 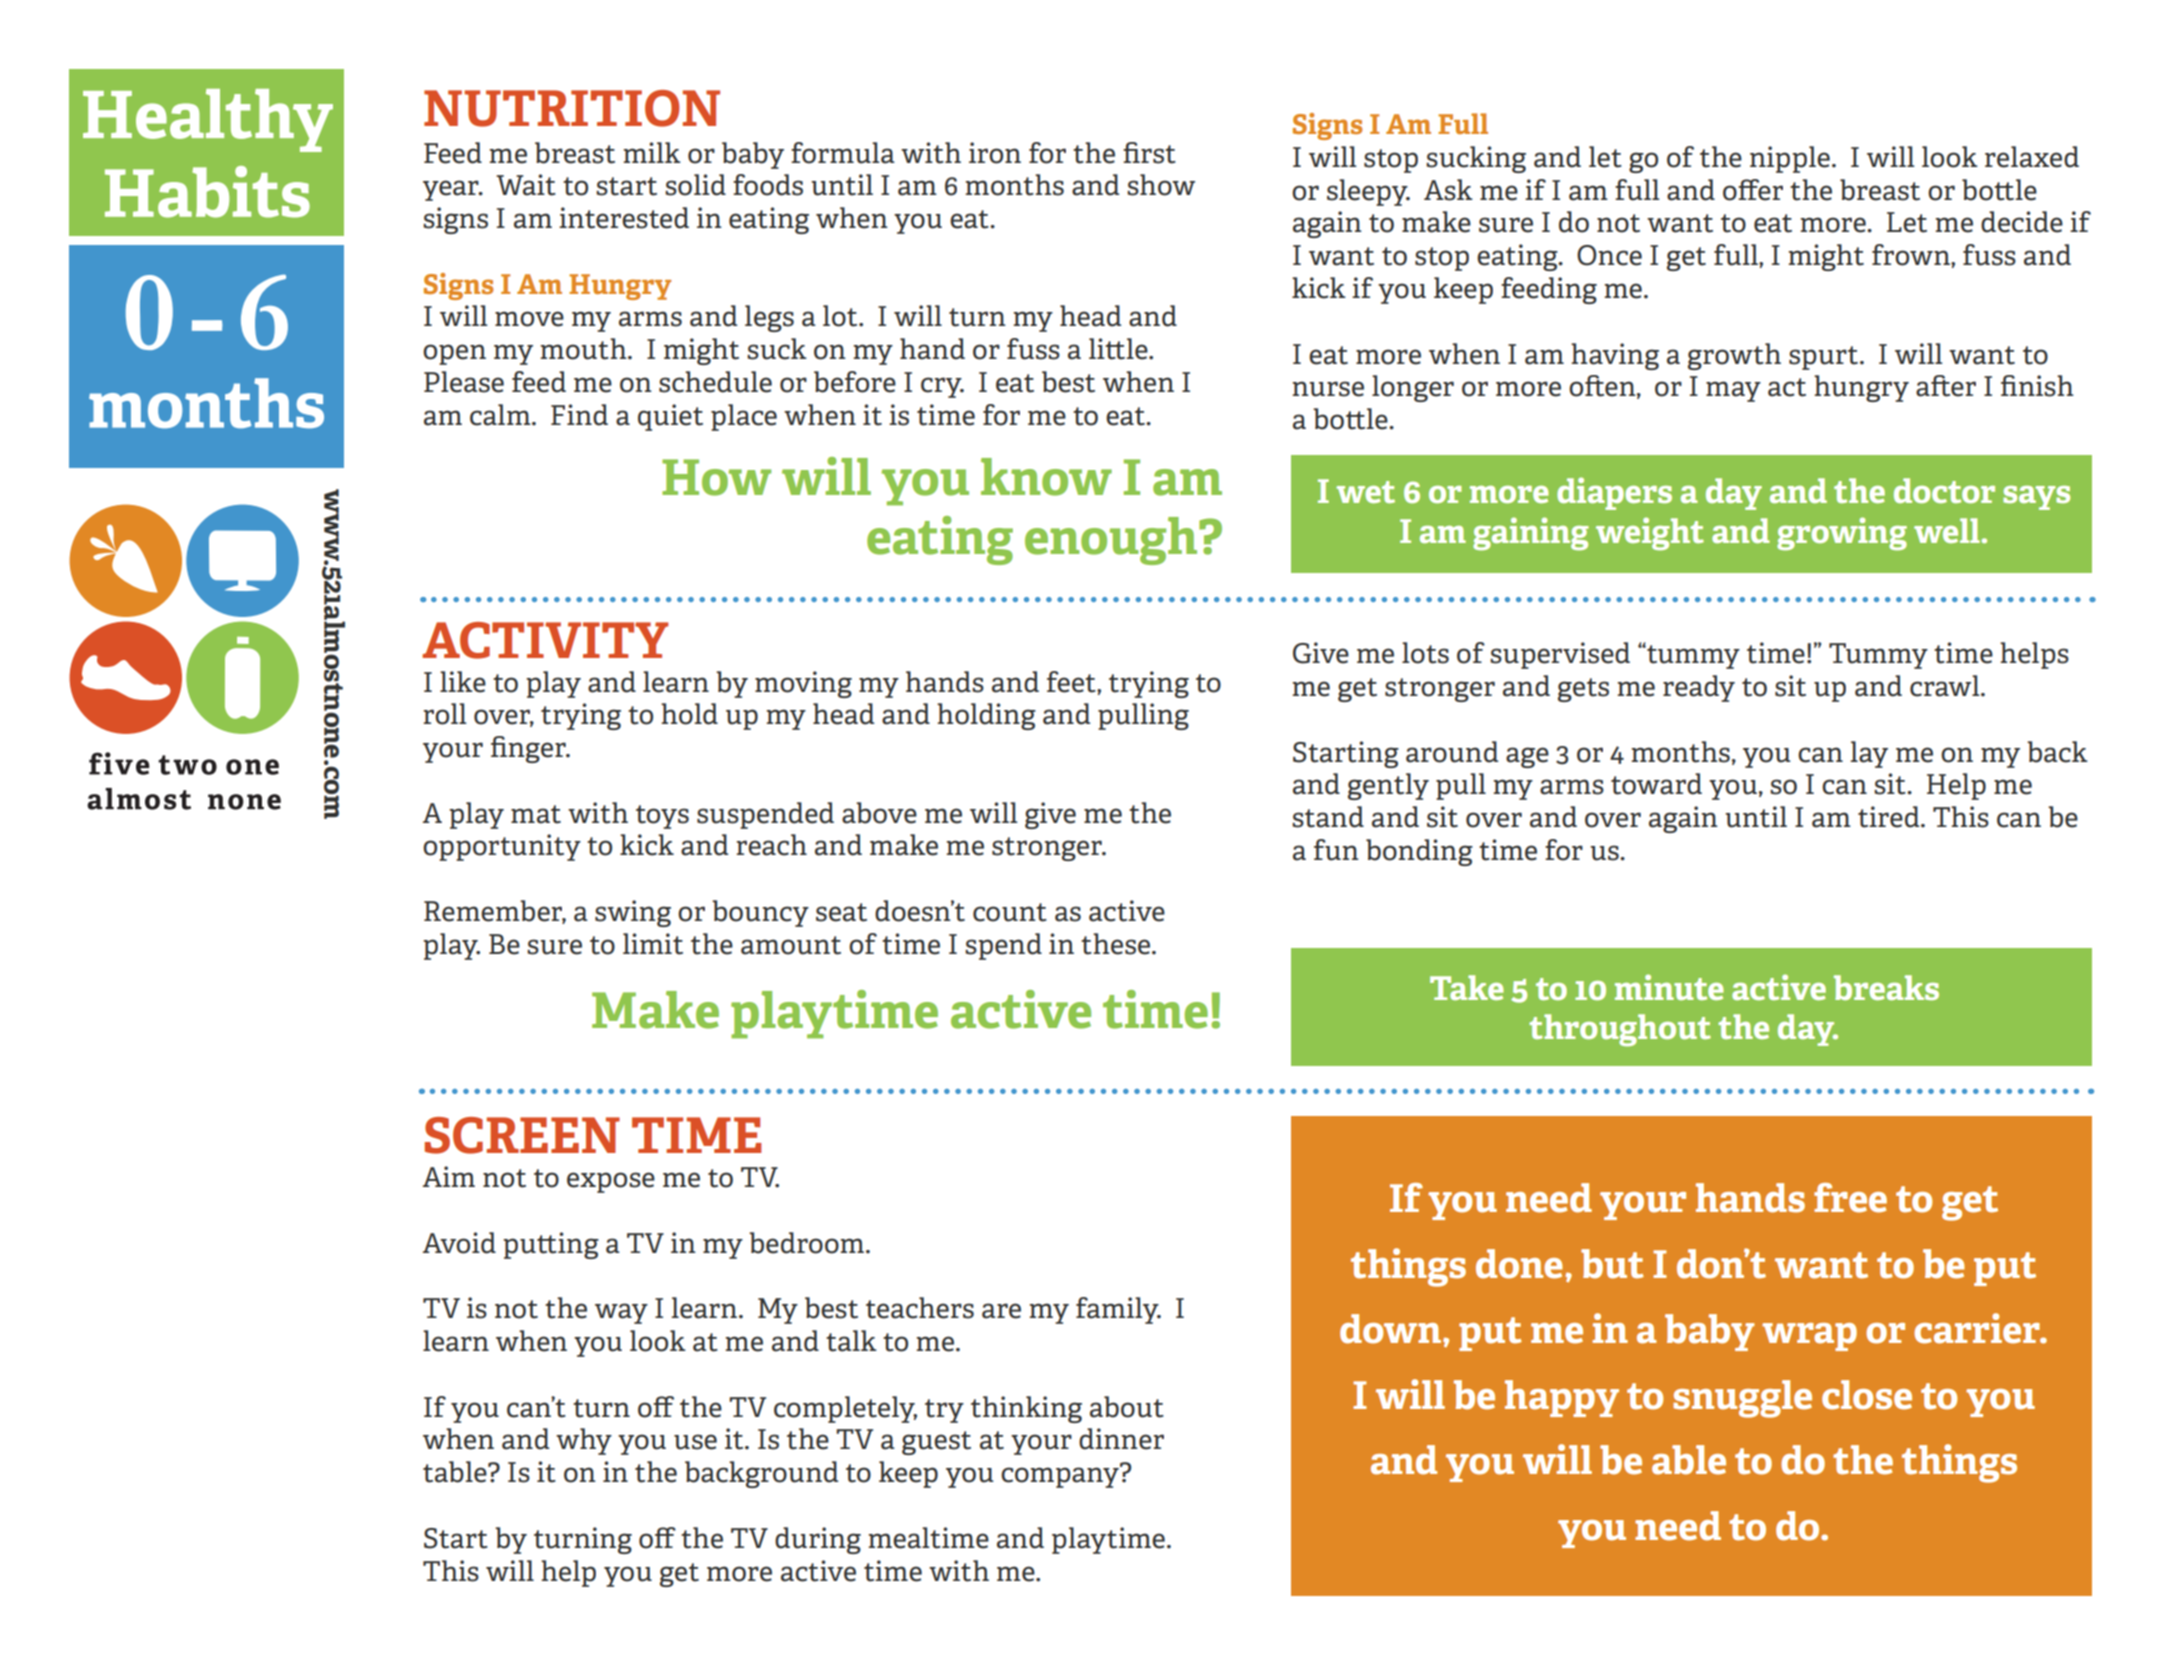 I want to click on first, so click(x=1149, y=153).
